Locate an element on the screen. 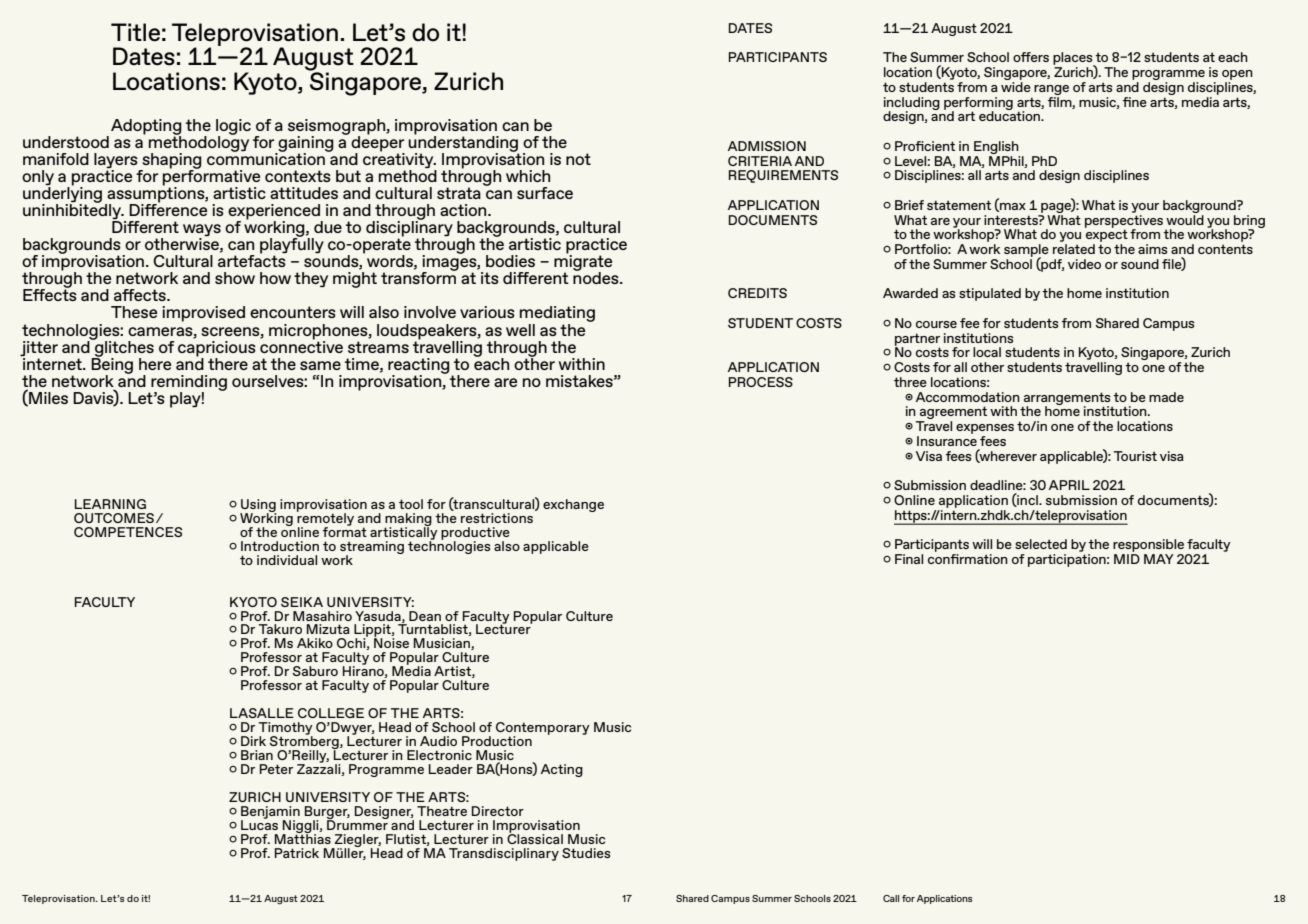 The height and width of the screenshot is (924, 1308). exchange is located at coordinates (573, 505).
